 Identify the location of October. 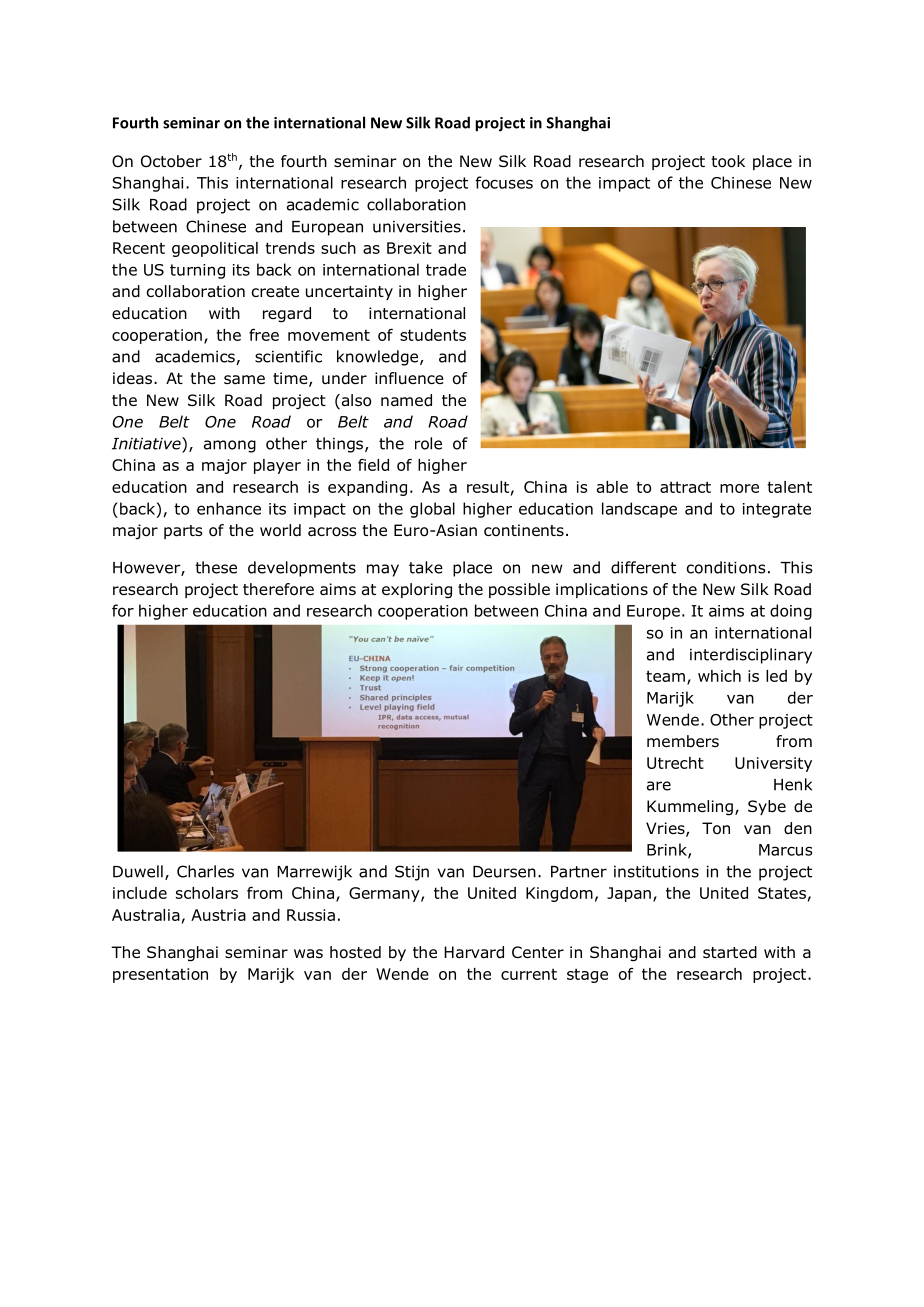
(171, 161).
